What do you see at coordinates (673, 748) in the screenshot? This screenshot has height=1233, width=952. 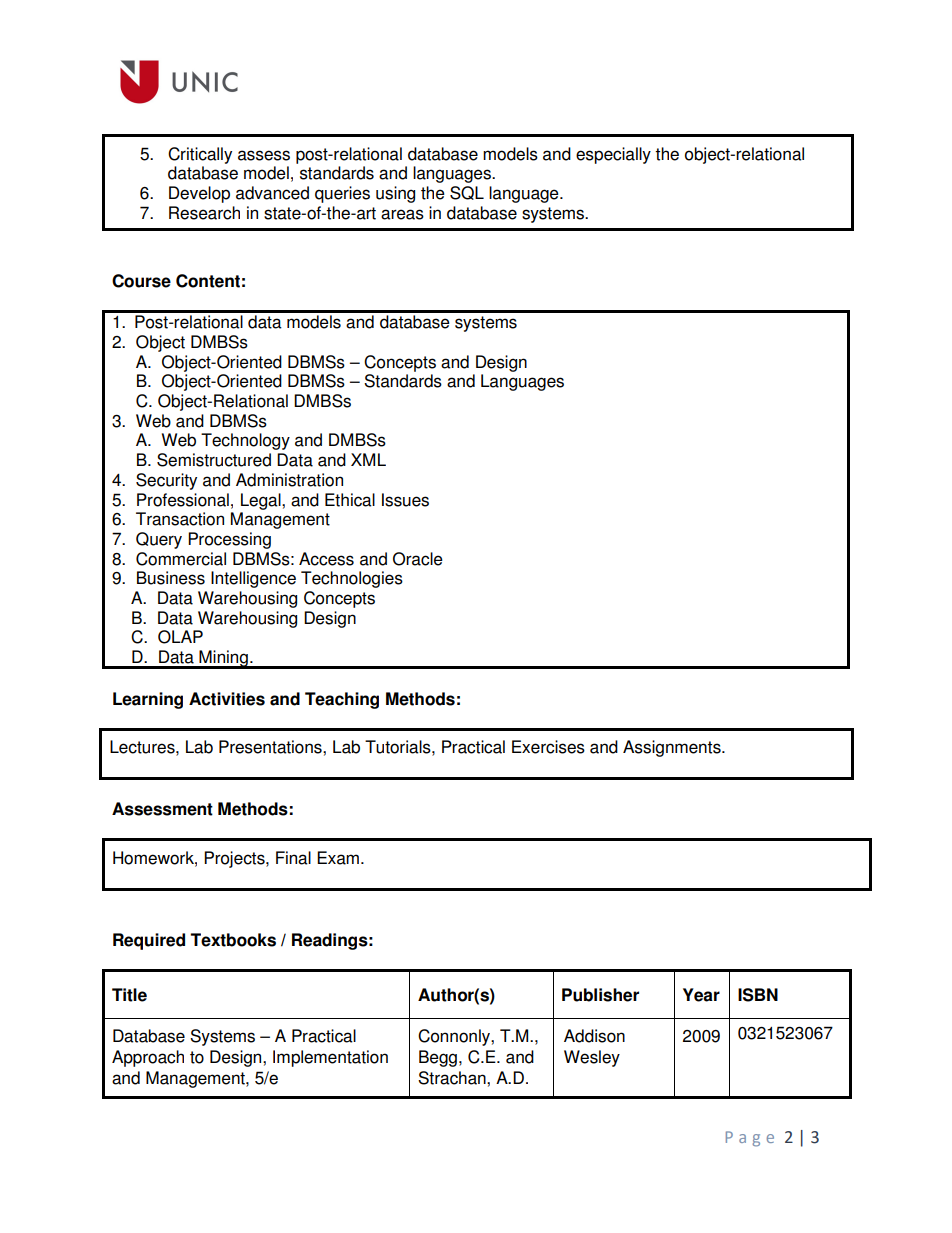 I see `Assignments` at bounding box center [673, 748].
